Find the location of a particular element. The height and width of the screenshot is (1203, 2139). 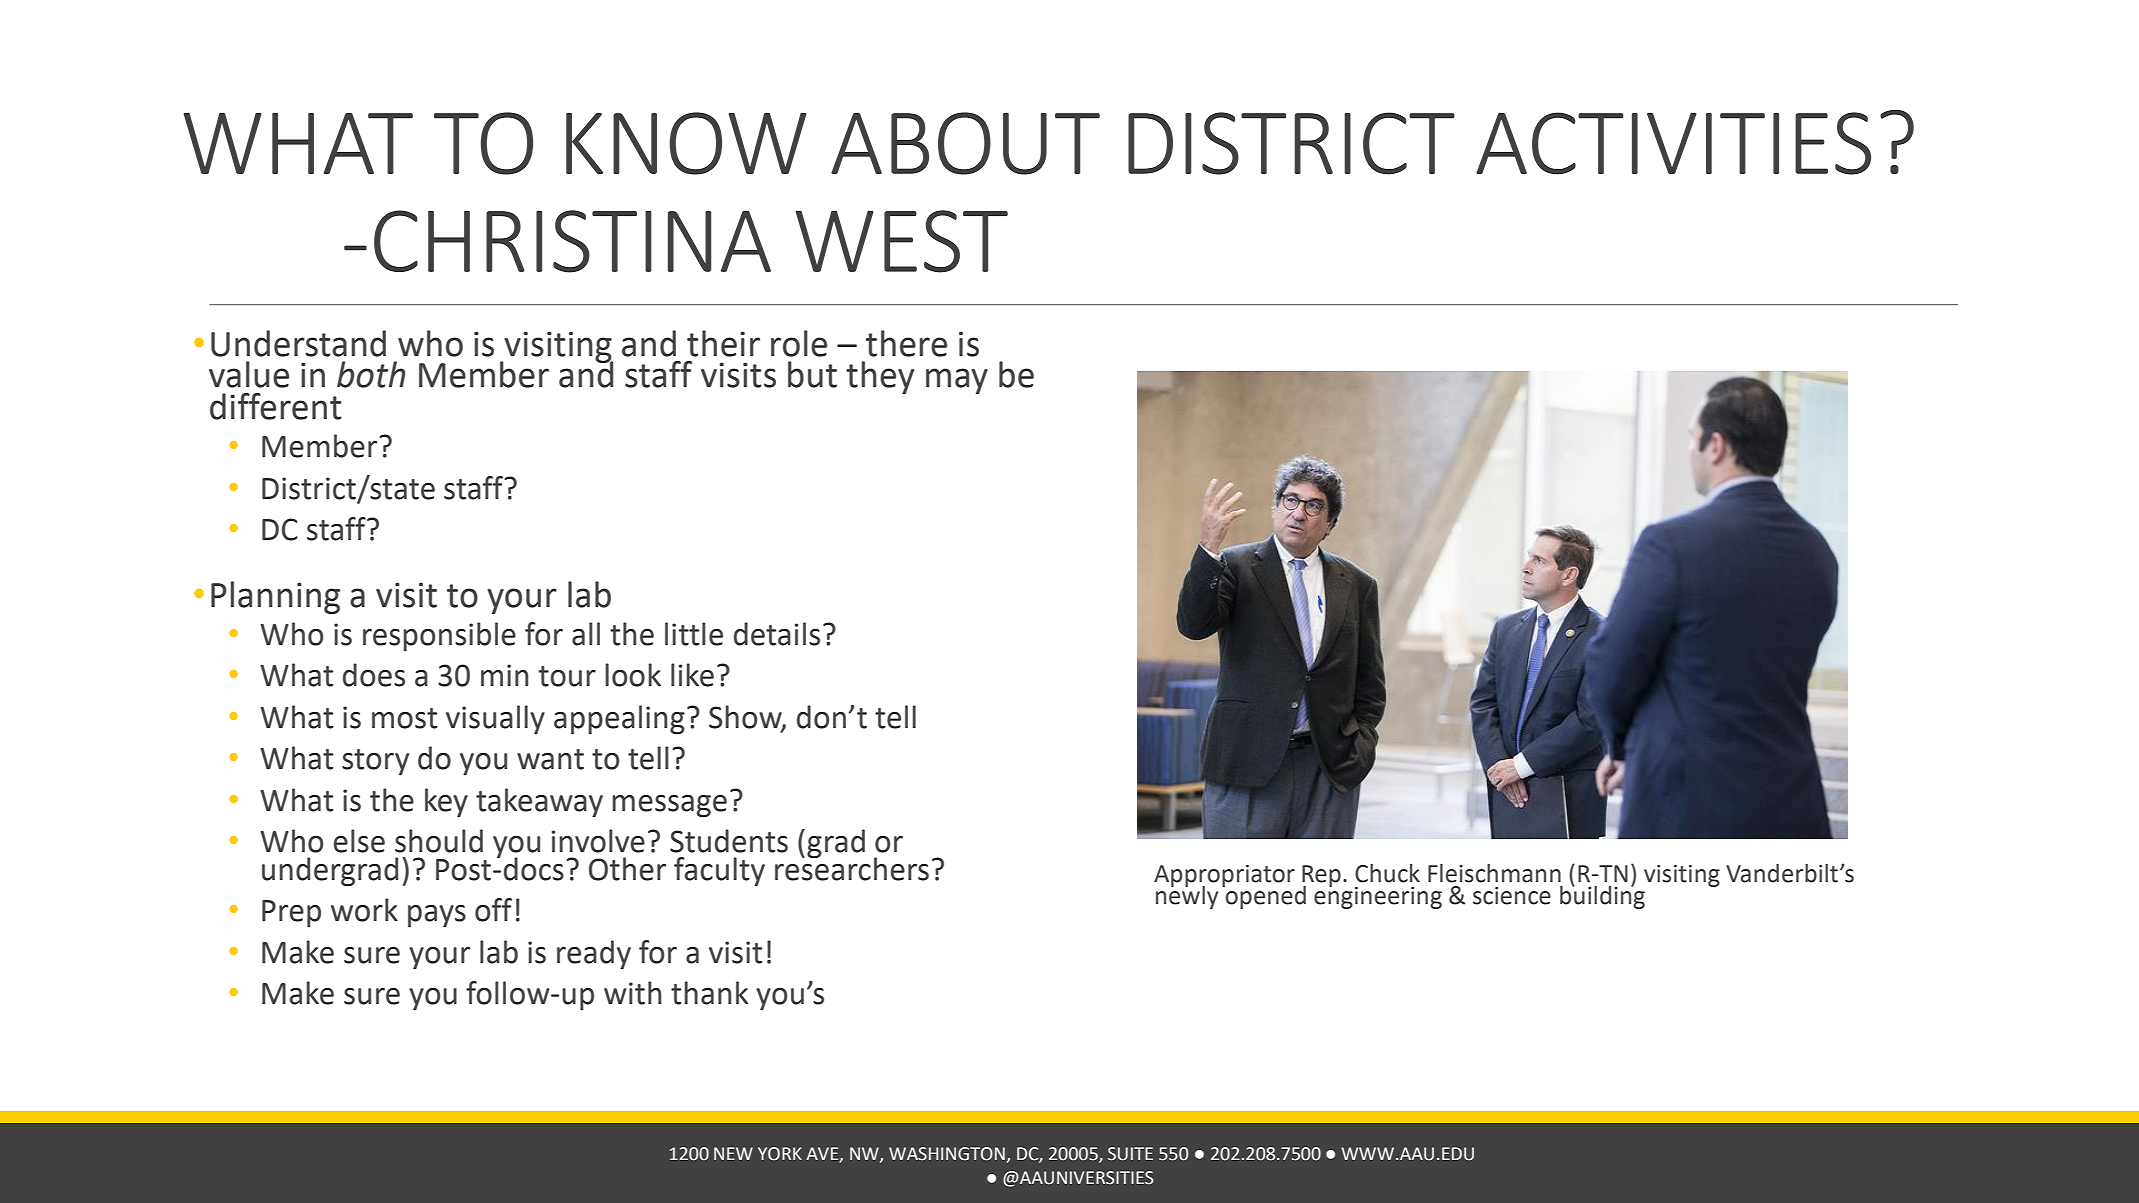

may is located at coordinates (957, 381).
